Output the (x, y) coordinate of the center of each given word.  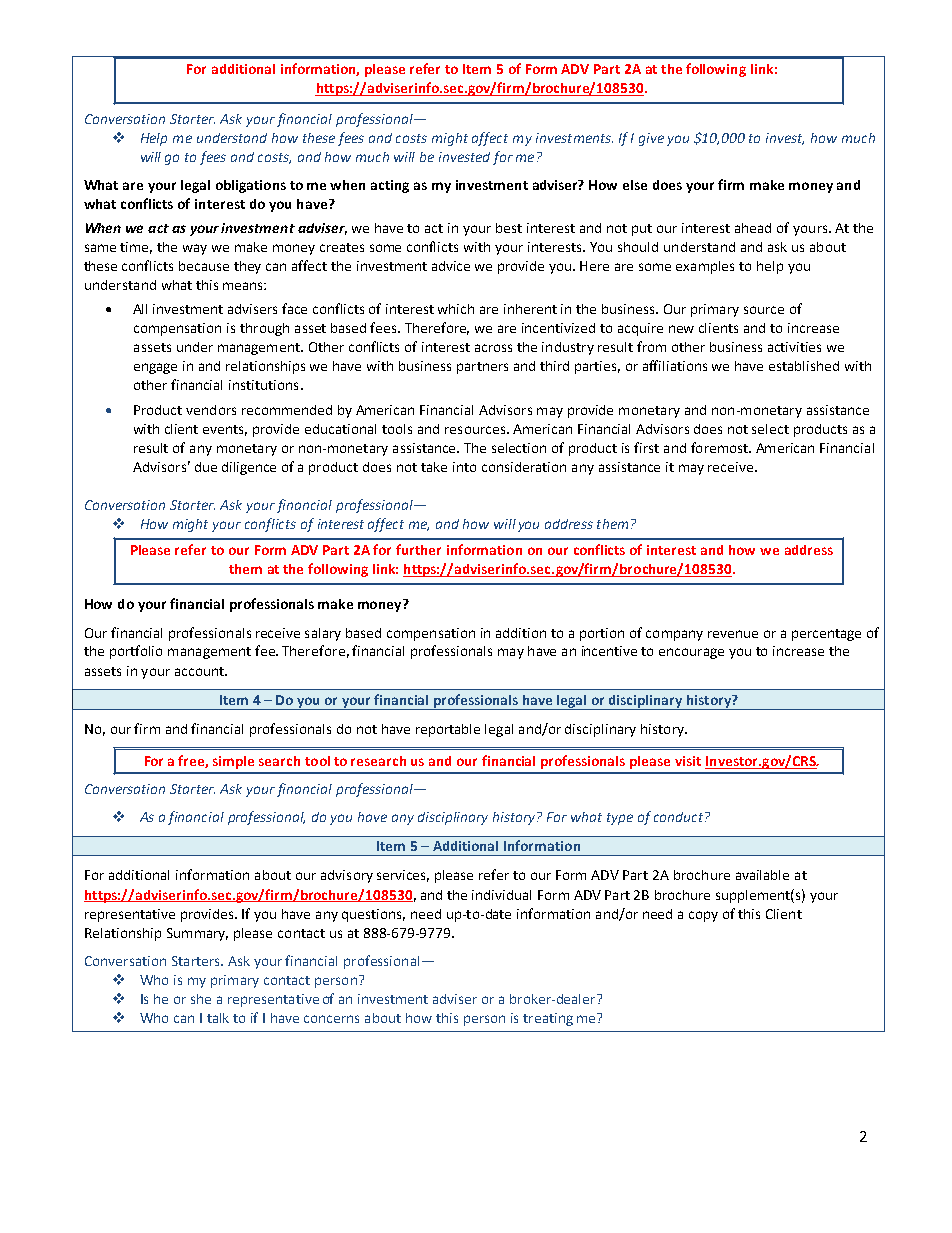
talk (218, 1018)
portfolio (136, 652)
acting (390, 186)
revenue (733, 634)
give (651, 139)
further (418, 549)
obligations (251, 186)
